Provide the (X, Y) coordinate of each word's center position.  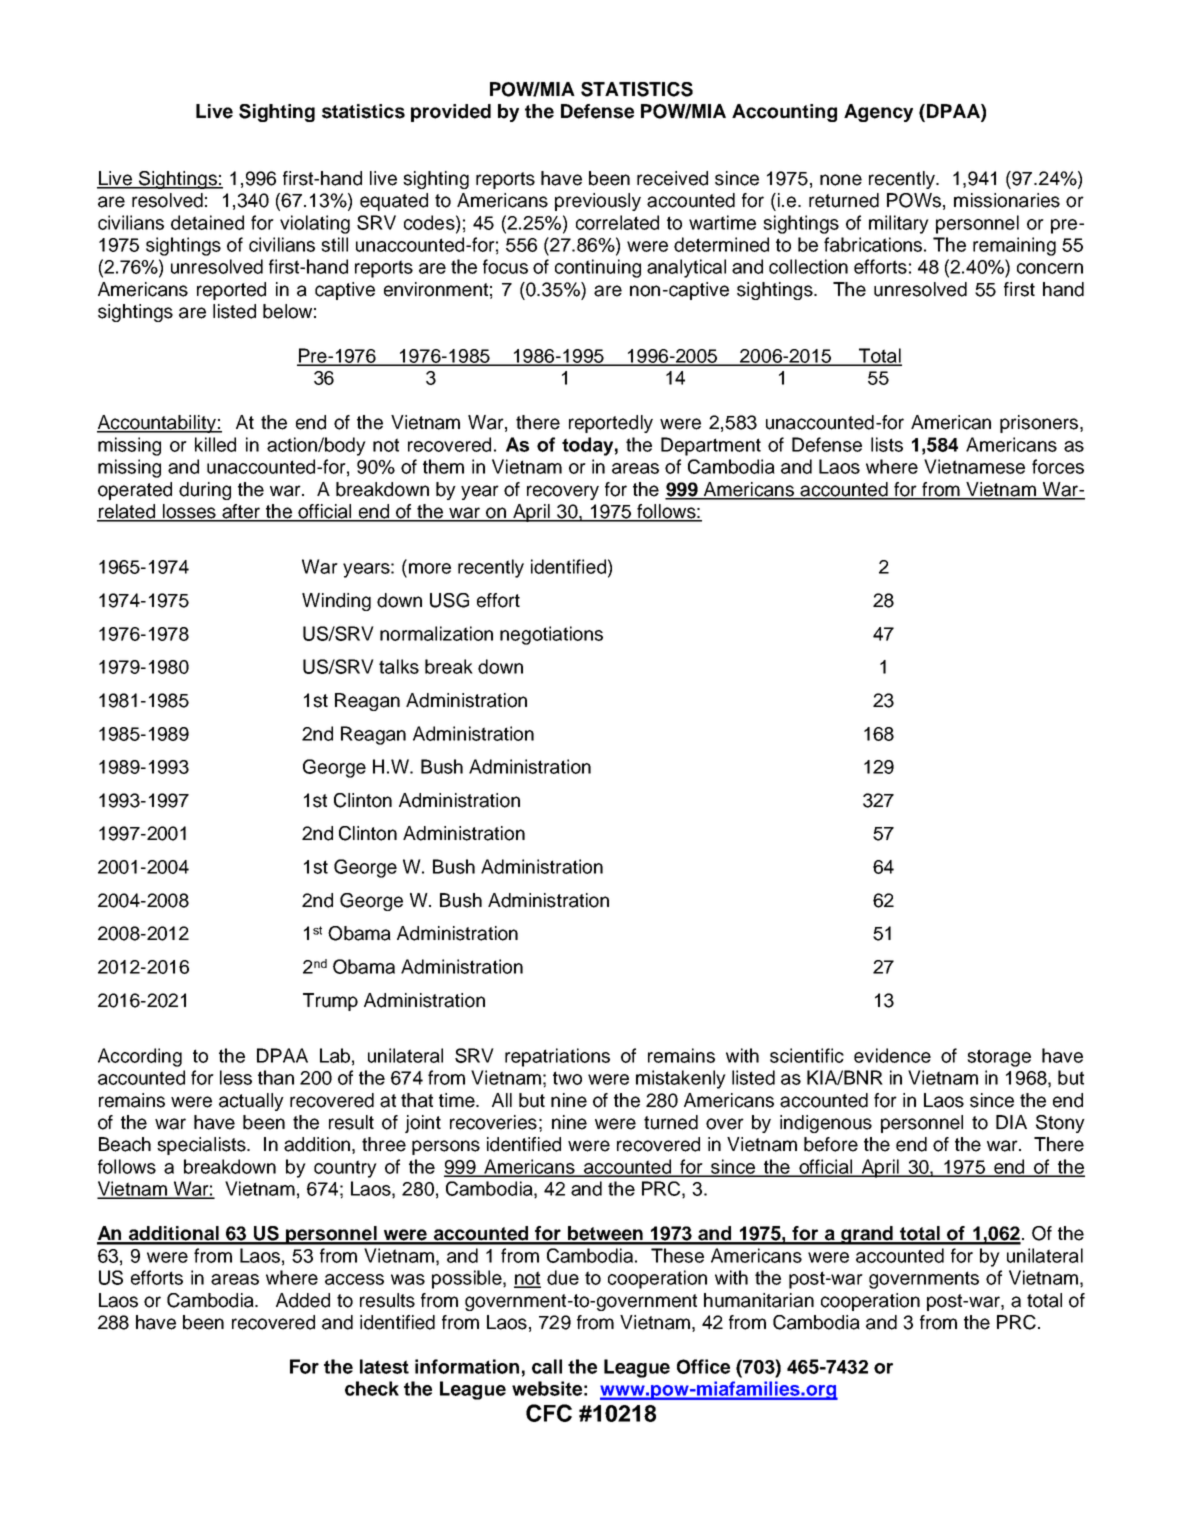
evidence (892, 1055)
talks (399, 666)
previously (598, 202)
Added (303, 1300)
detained (207, 222)
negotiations (551, 635)
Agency (878, 113)
